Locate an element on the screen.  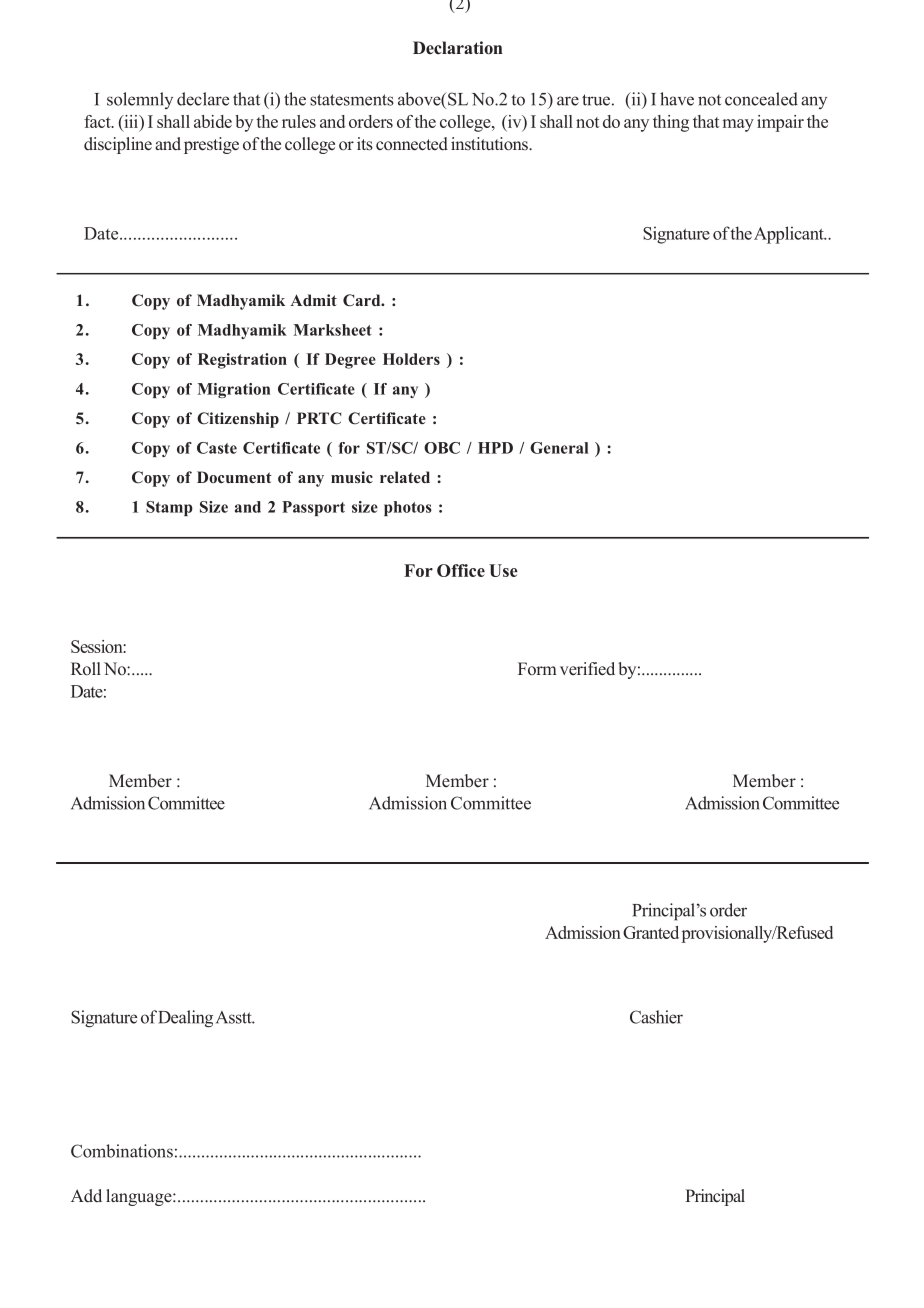
Combinations is located at coordinates (122, 1151).
